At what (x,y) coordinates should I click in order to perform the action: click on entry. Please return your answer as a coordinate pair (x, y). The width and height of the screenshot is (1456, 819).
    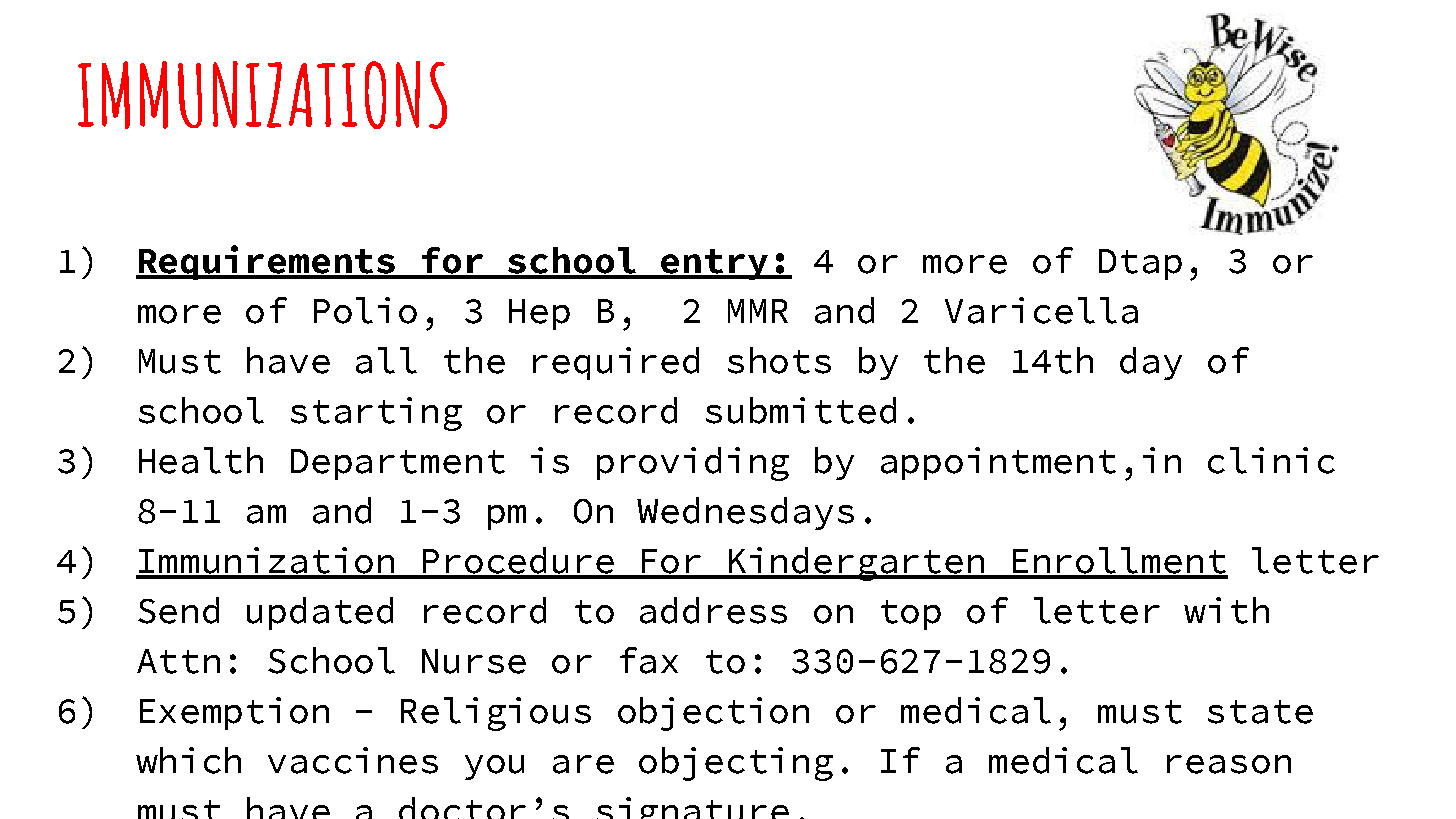
    Looking at the image, I should click on (715, 264).
